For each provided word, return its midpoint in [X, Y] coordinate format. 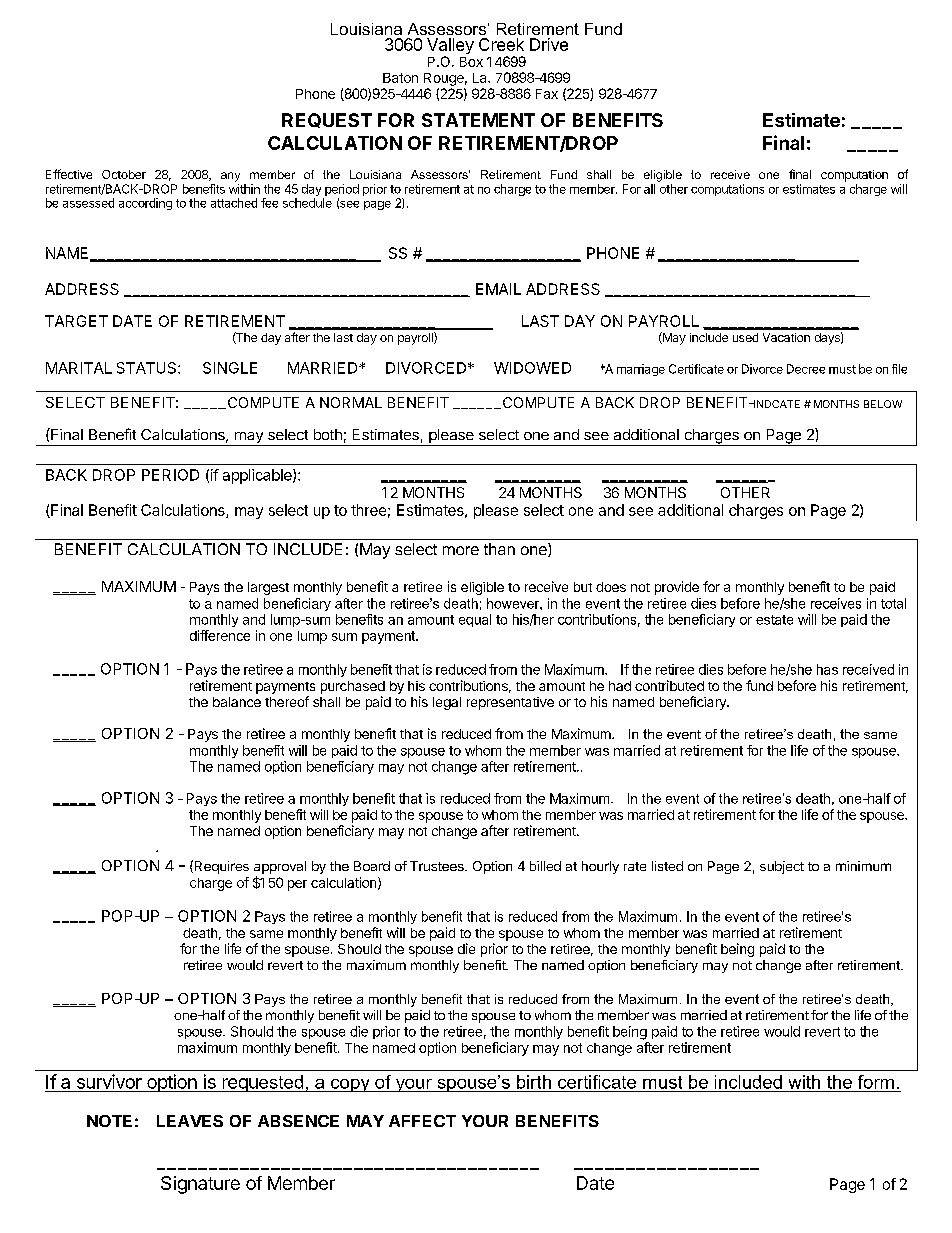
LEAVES [190, 1121]
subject [782, 867]
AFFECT [422, 1121]
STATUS [148, 368]
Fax [547, 94]
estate [774, 620]
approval [280, 869]
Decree [806, 369]
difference [220, 635]
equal [475, 620]
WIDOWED [532, 368]
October [124, 174]
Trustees [438, 866]
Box [471, 62]
